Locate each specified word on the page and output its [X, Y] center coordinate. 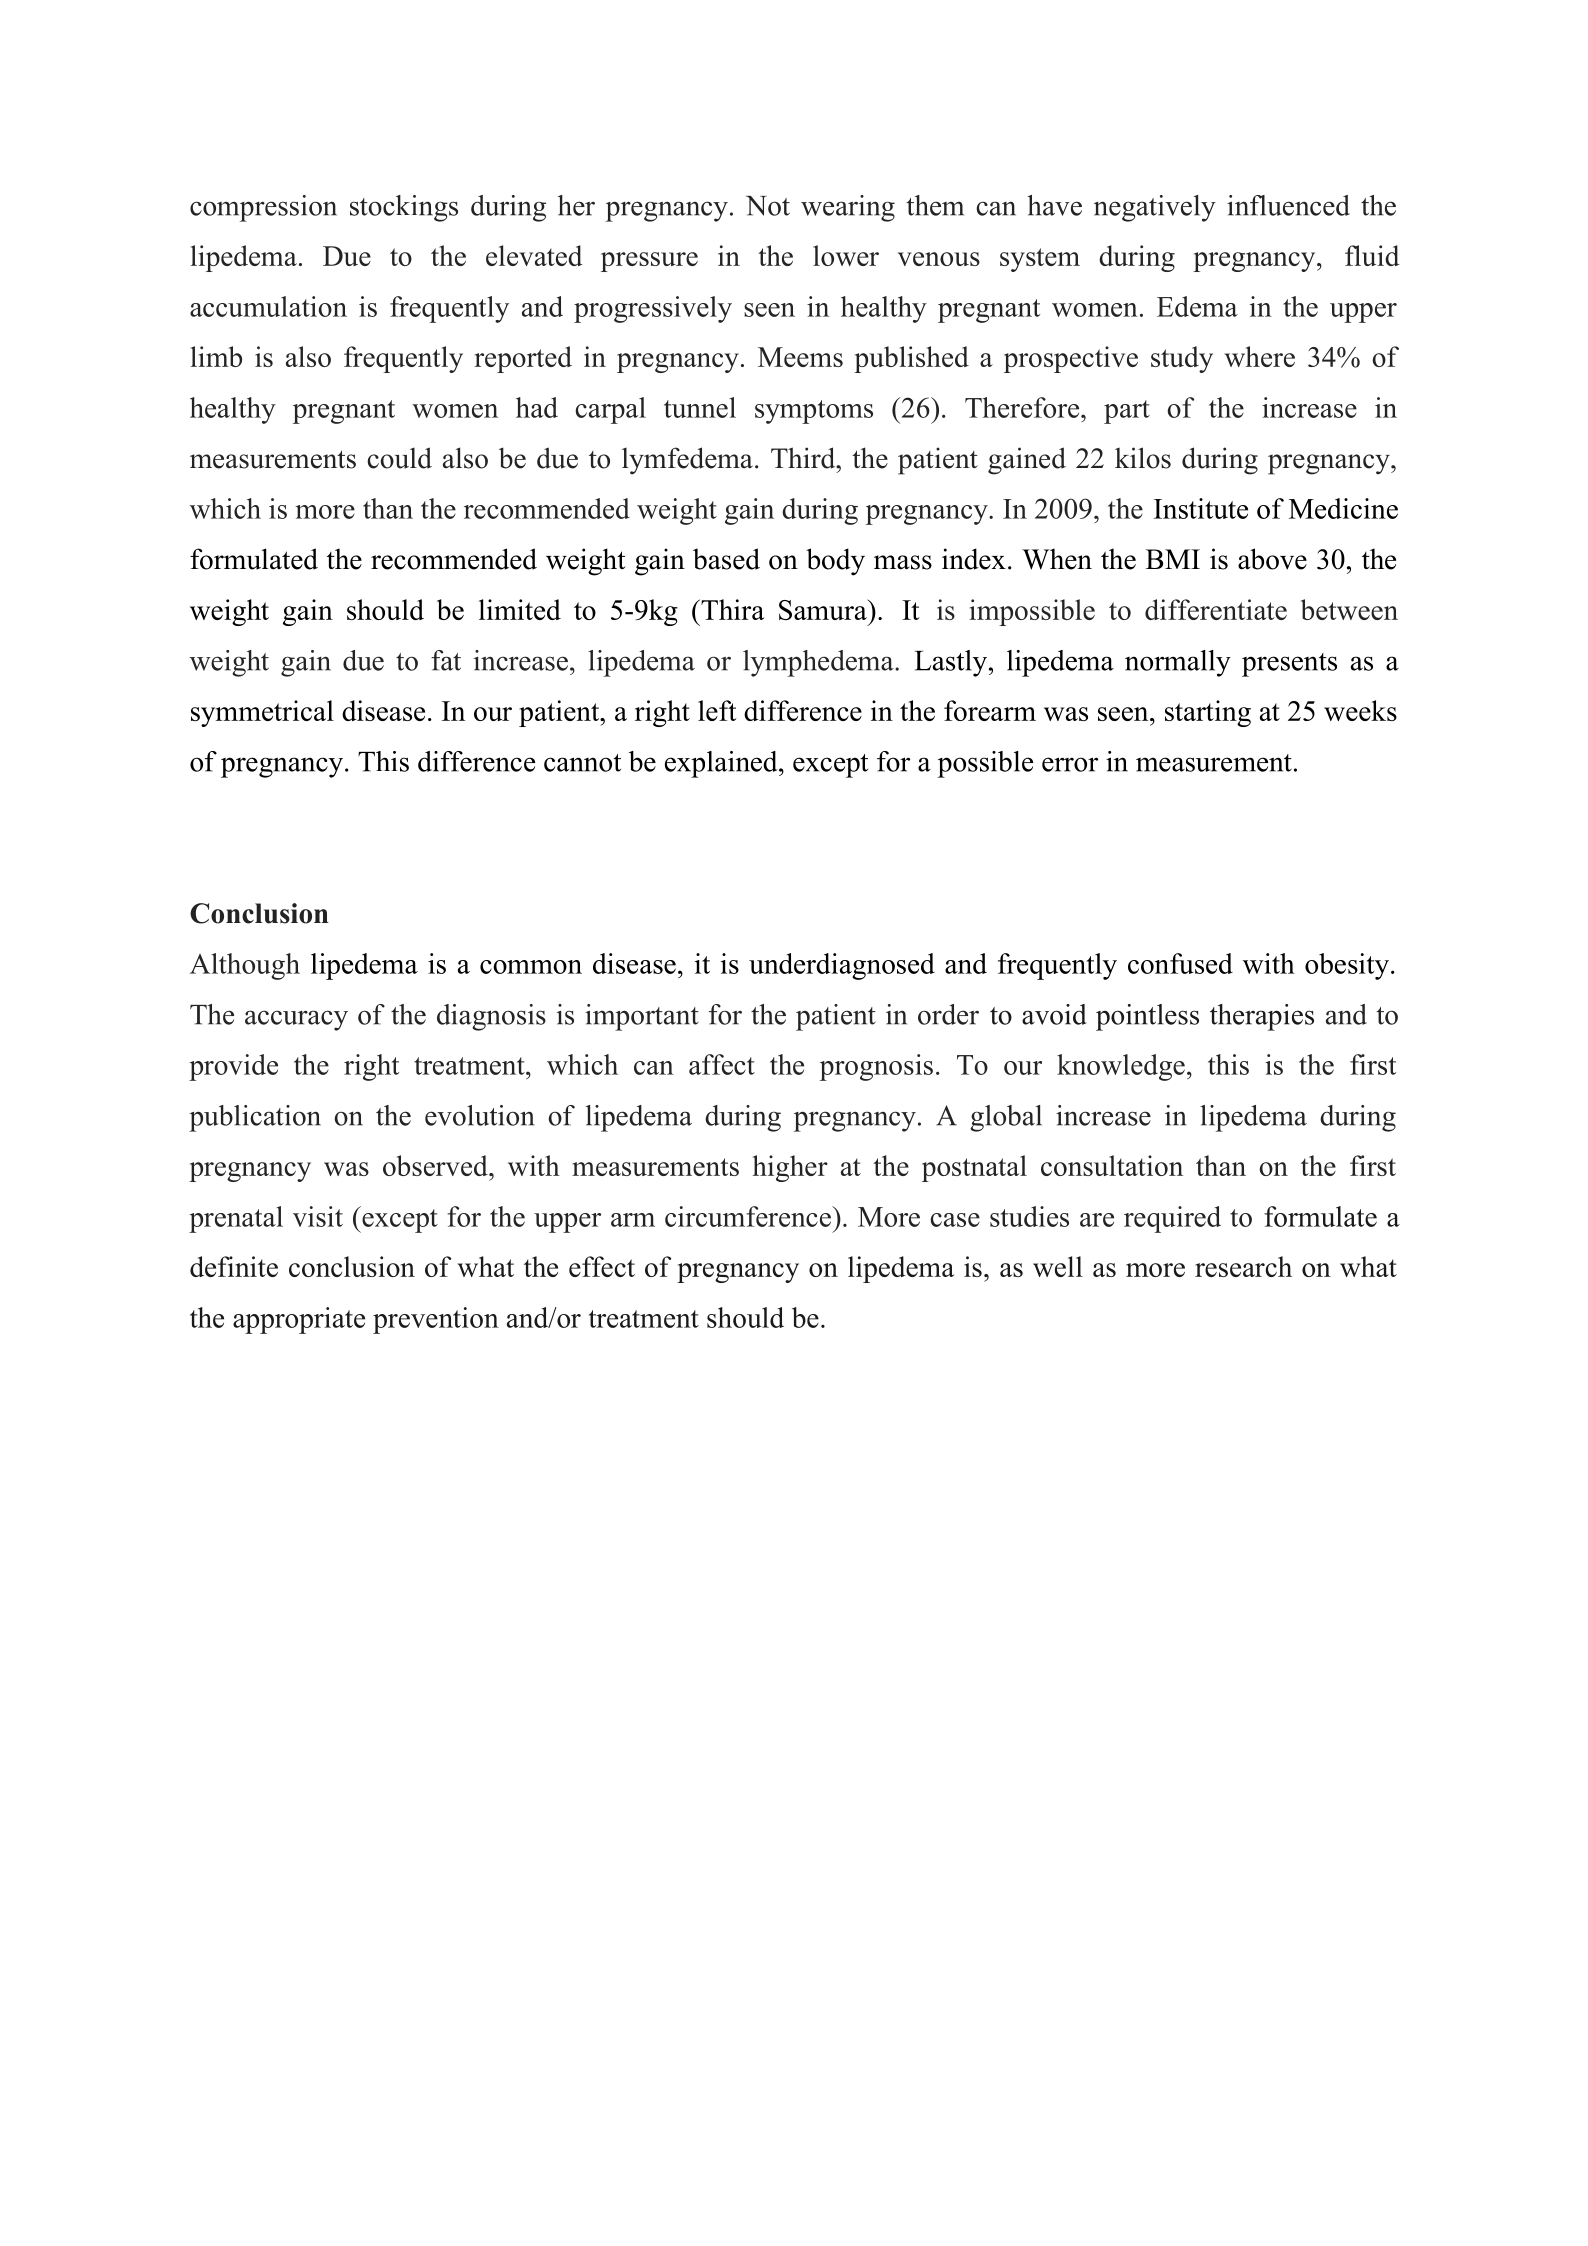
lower [846, 255]
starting [1208, 713]
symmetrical [262, 713]
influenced [1288, 205]
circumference [749, 1216]
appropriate [299, 1320]
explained [722, 764]
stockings [404, 208]
